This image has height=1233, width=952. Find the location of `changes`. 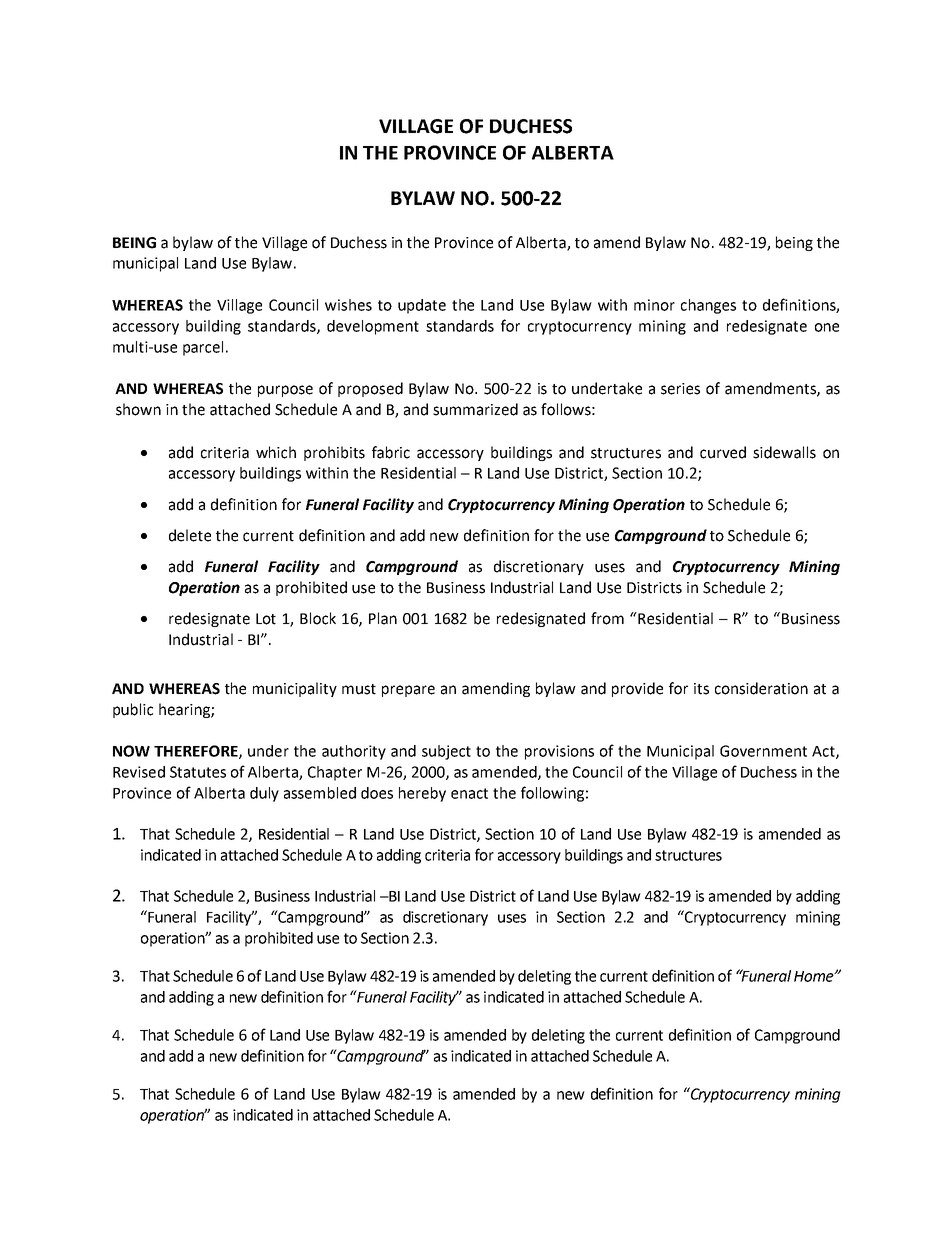

changes is located at coordinates (708, 306).
